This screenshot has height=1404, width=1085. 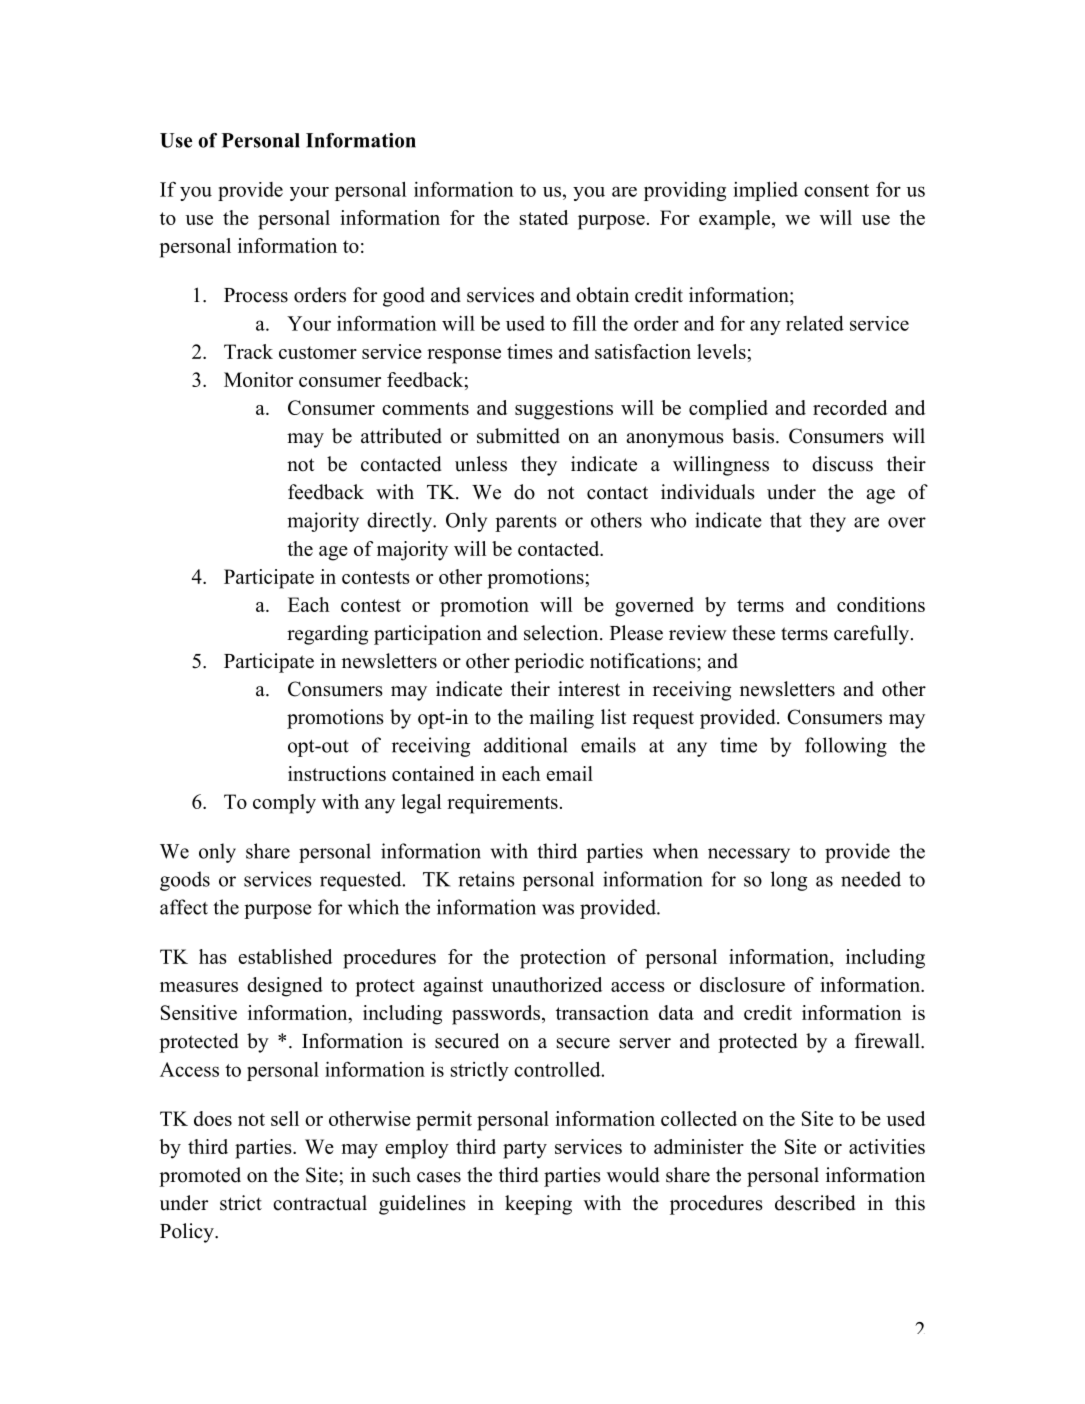 I want to click on was, so click(x=558, y=909).
